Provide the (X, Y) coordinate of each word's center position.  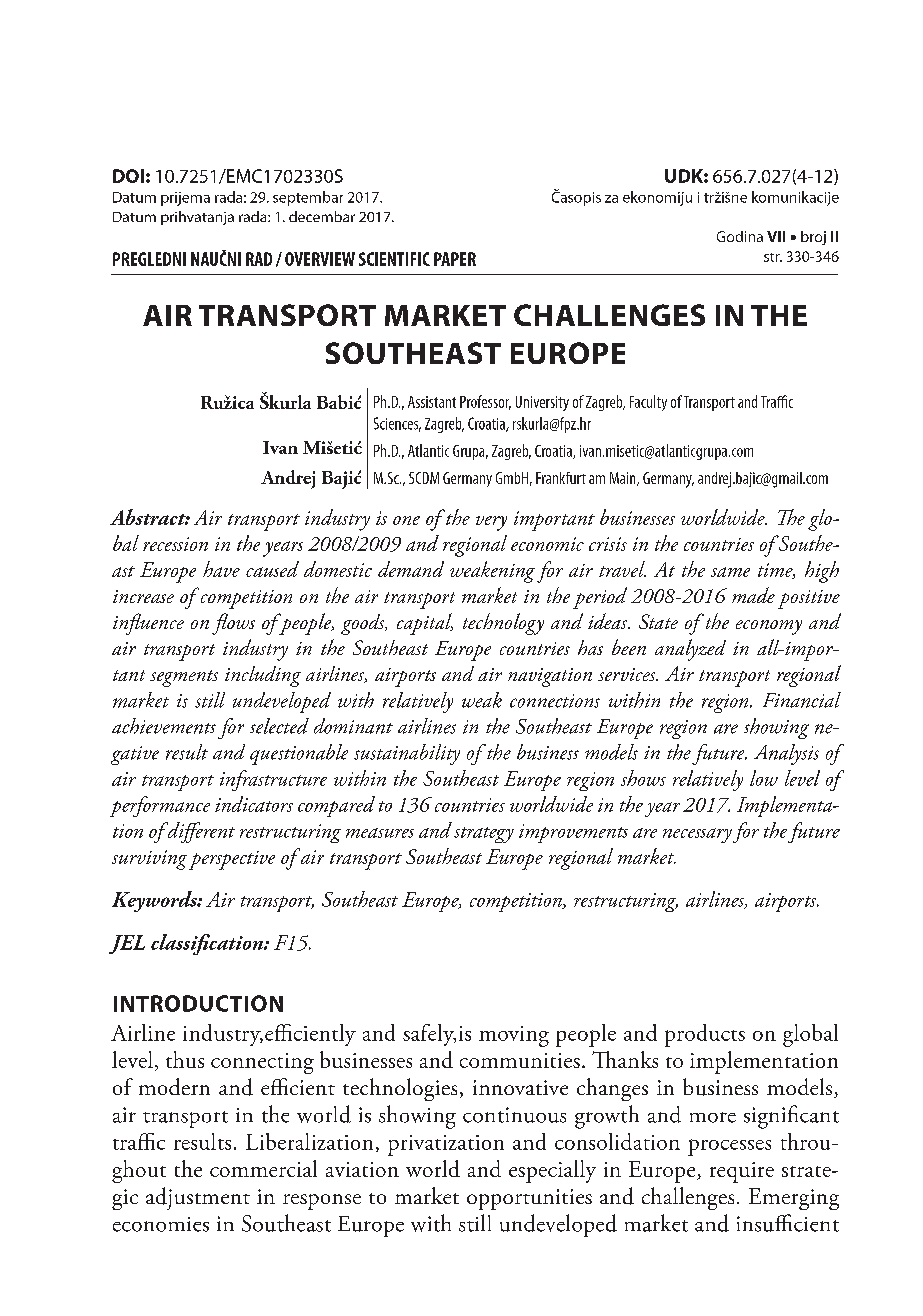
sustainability (407, 754)
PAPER (455, 259)
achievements (164, 726)
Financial (802, 700)
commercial (263, 1168)
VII (776, 236)
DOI (128, 176)
